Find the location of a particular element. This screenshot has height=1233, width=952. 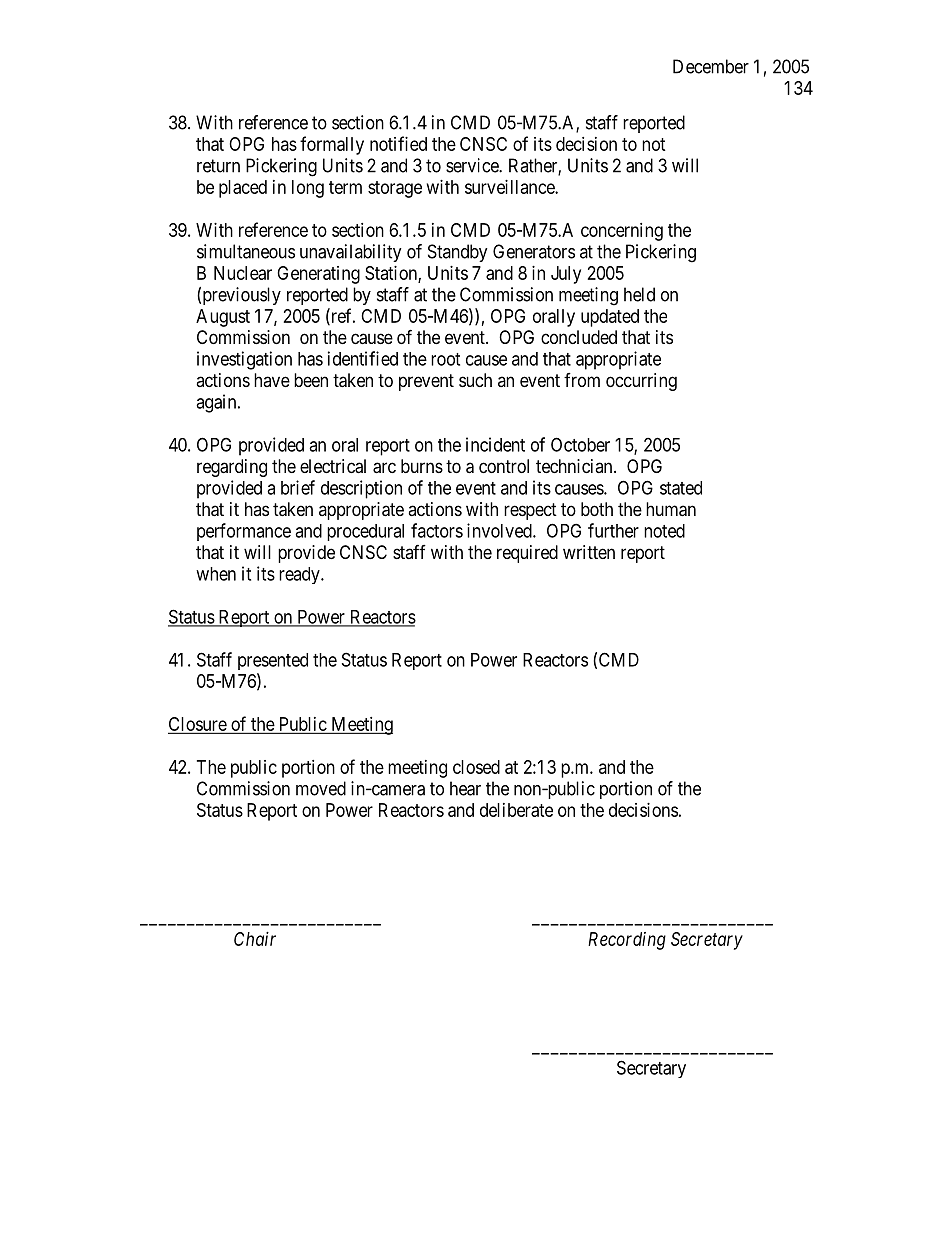

return is located at coordinates (218, 166).
